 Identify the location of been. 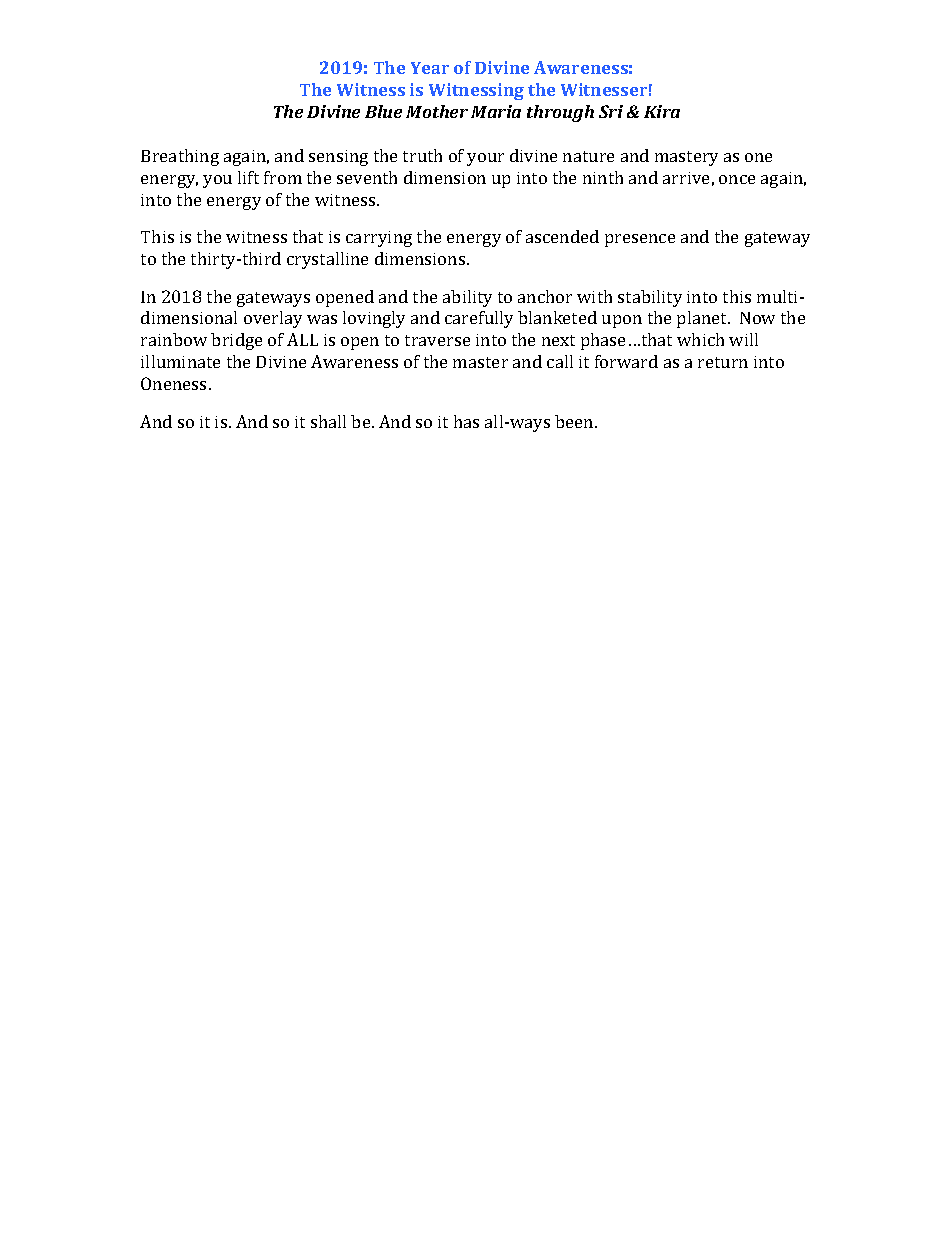
(575, 421).
